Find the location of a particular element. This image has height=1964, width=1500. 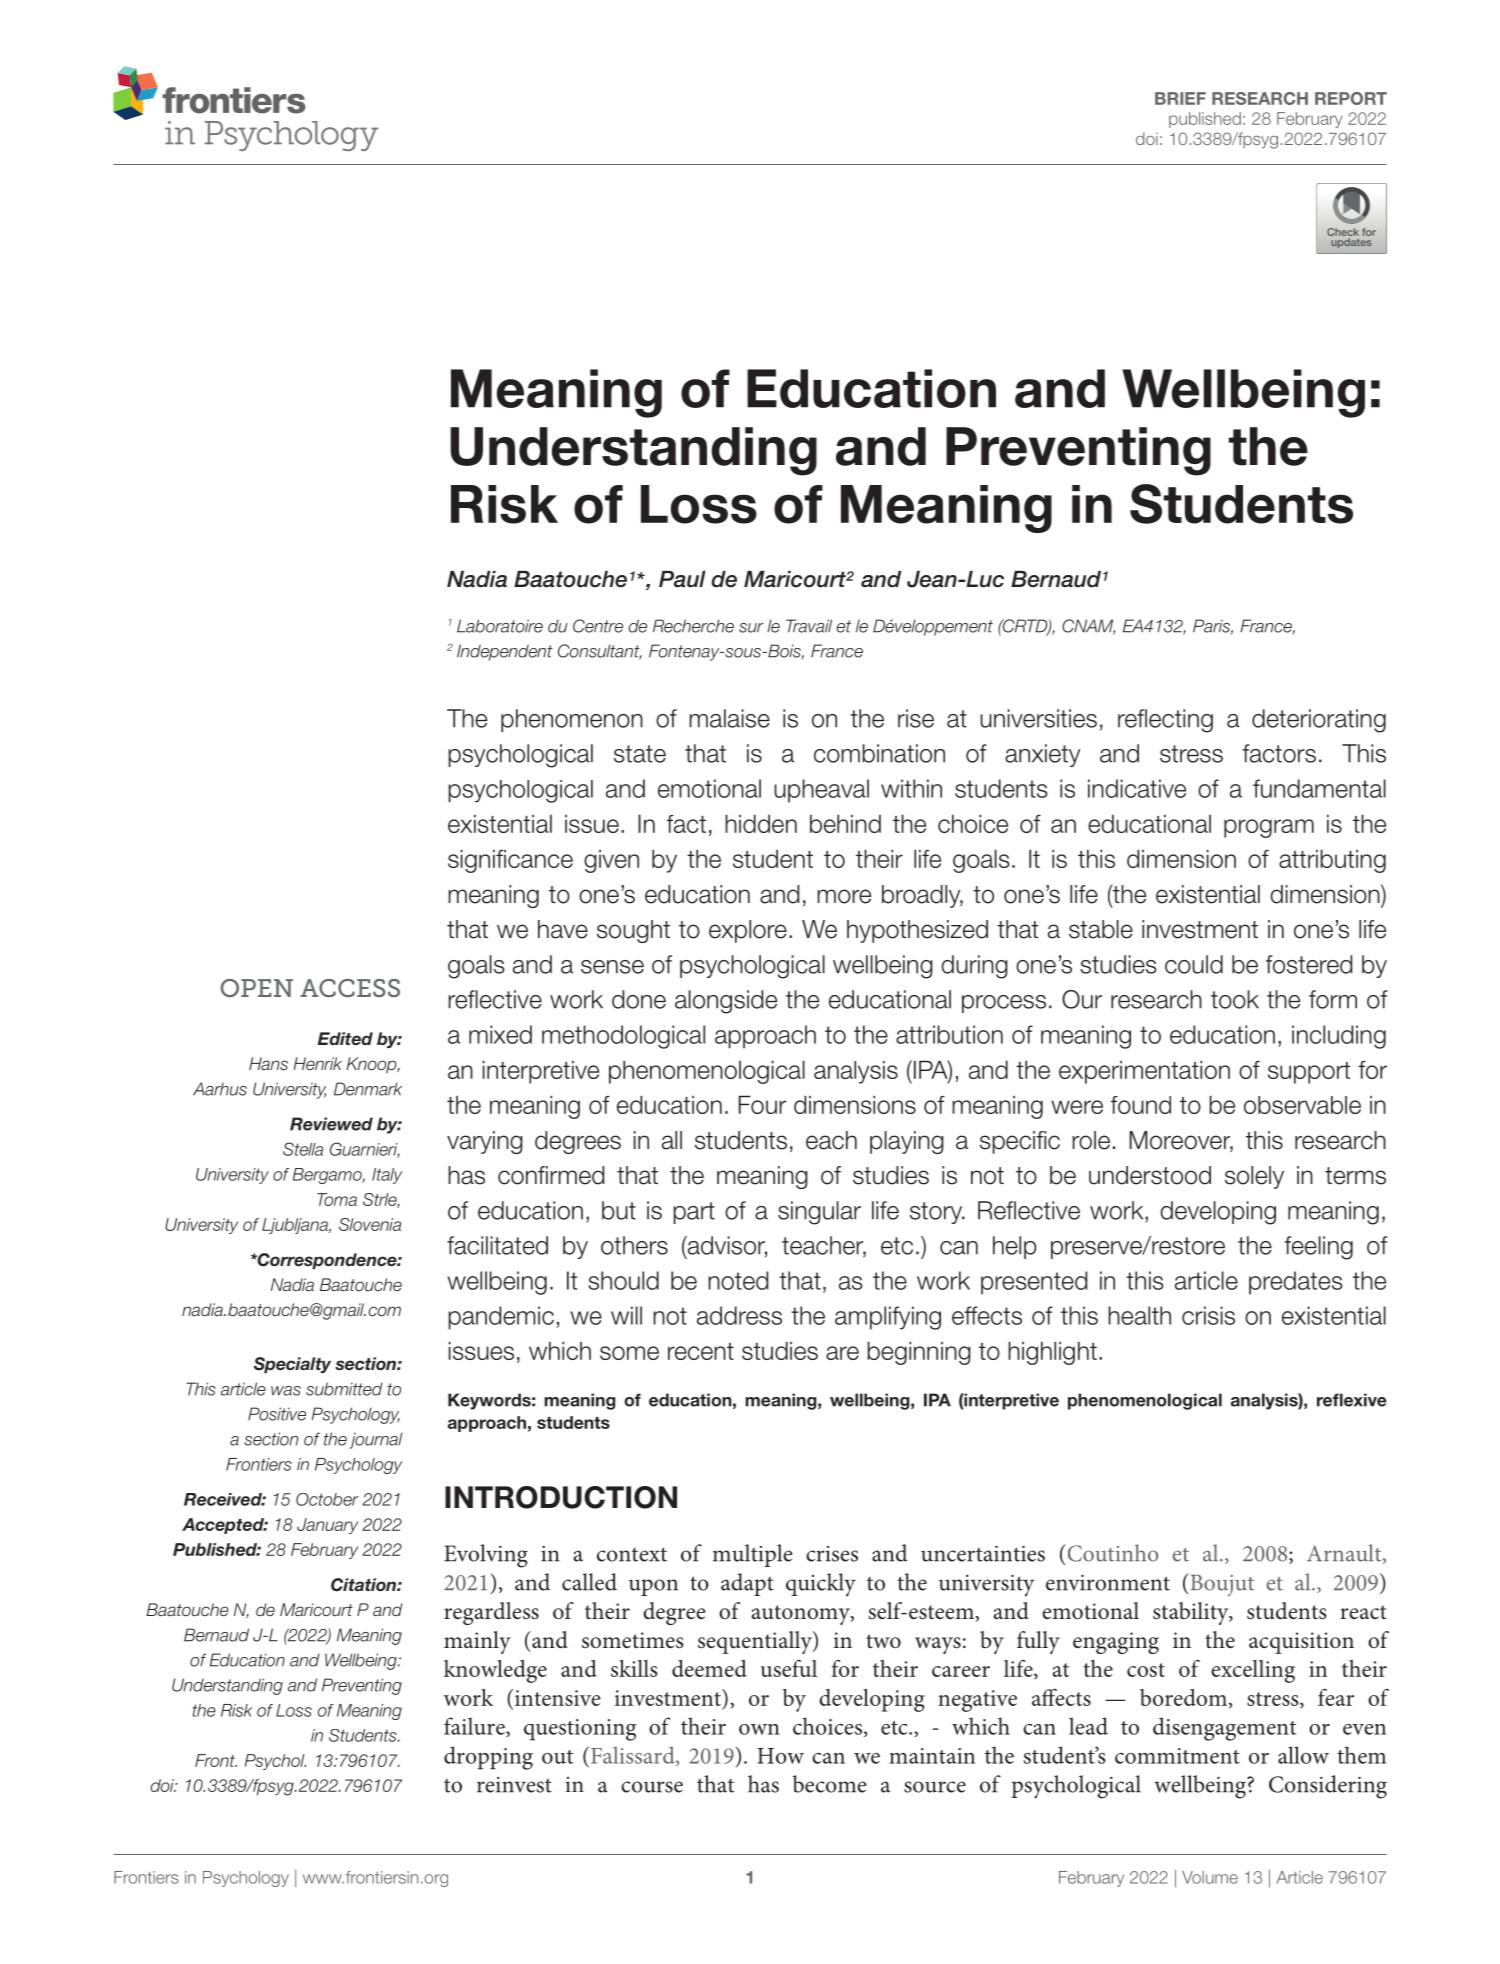

dropping is located at coordinates (488, 1758).
